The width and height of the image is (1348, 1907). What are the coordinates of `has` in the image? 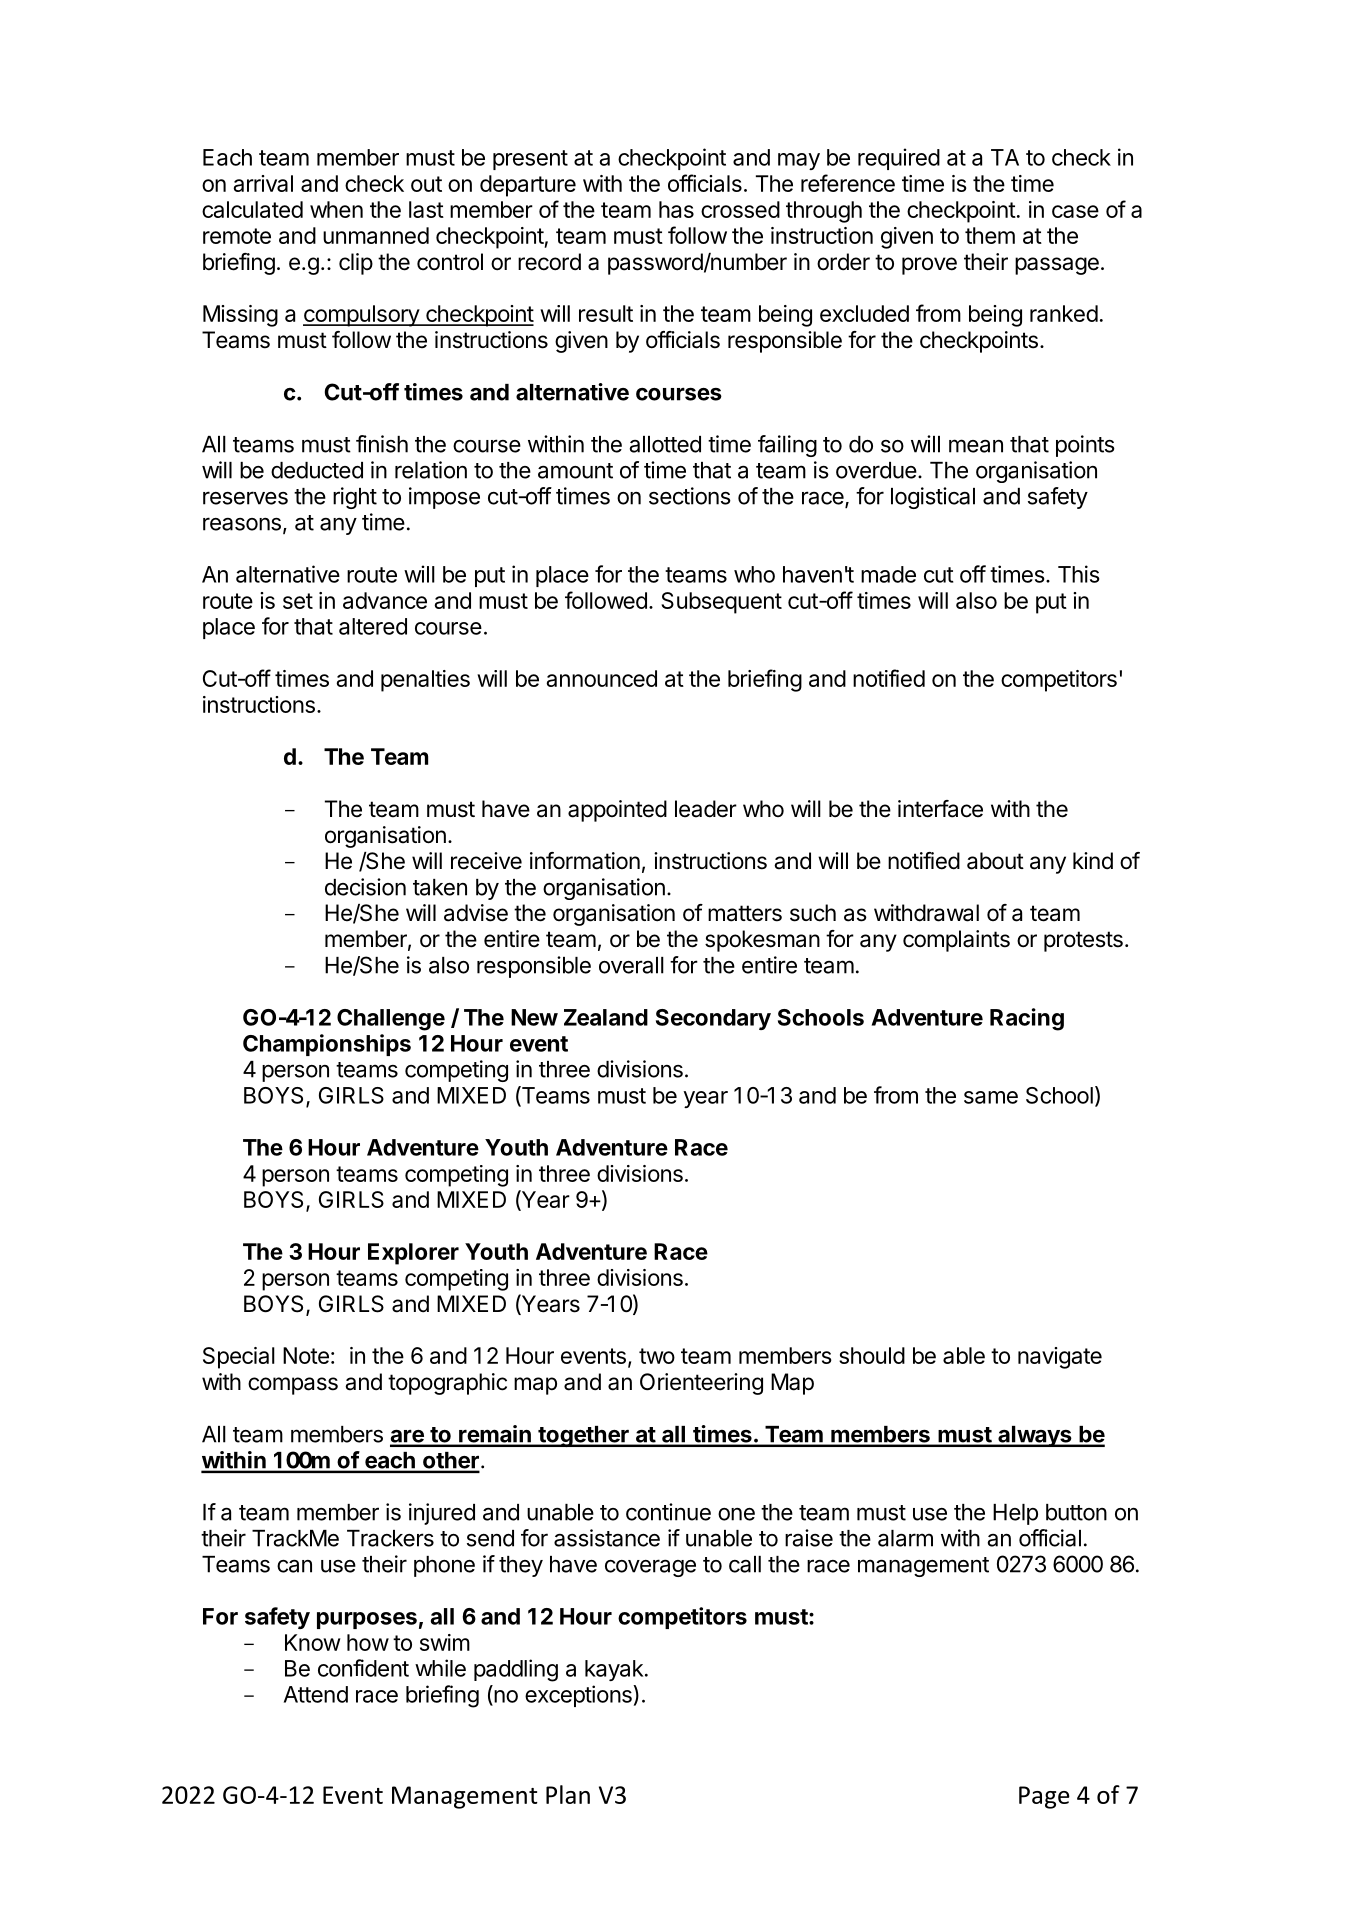 It's located at (676, 209).
